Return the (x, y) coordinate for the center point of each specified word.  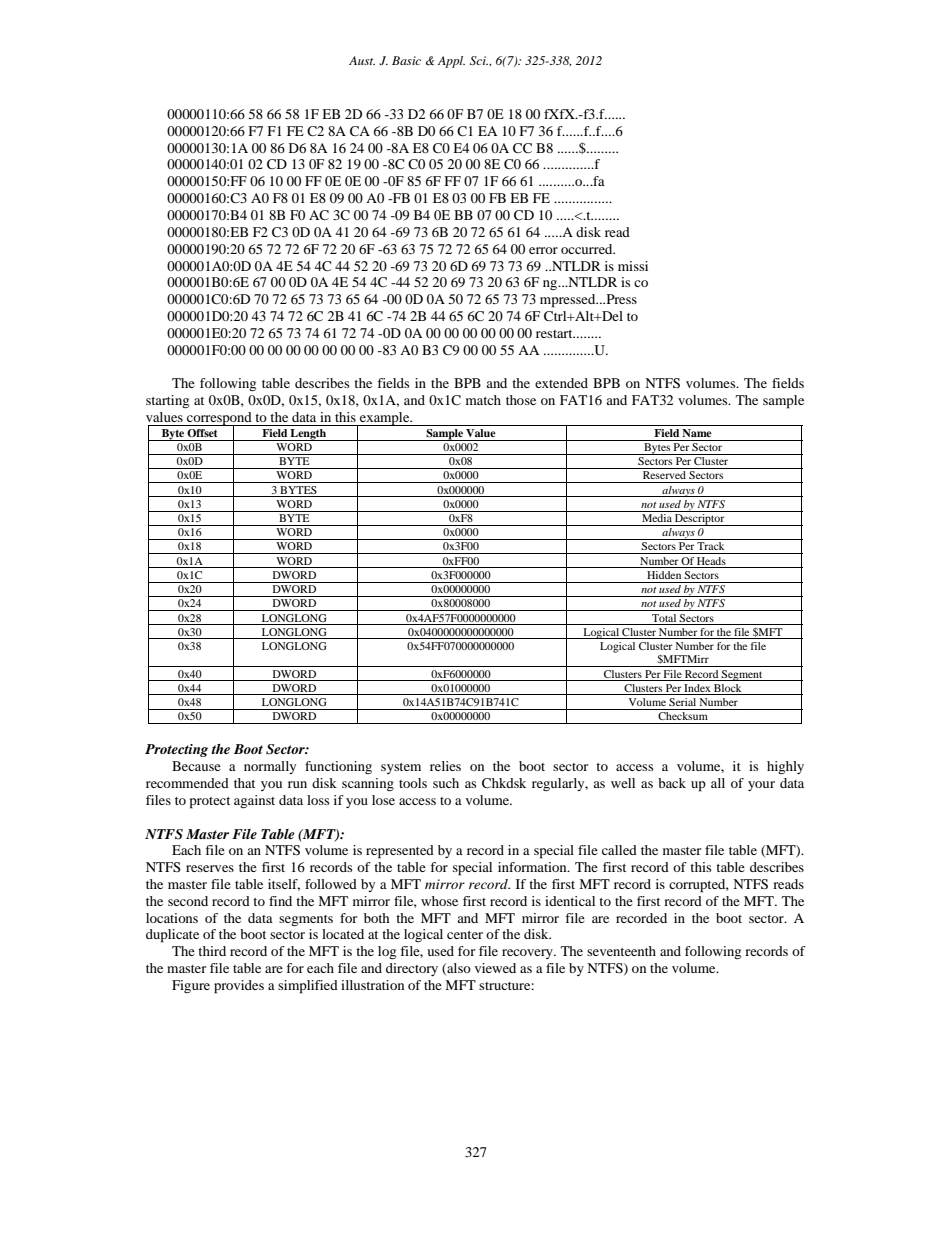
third (212, 951)
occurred (588, 249)
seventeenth (621, 951)
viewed (495, 968)
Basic (406, 60)
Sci (479, 61)
